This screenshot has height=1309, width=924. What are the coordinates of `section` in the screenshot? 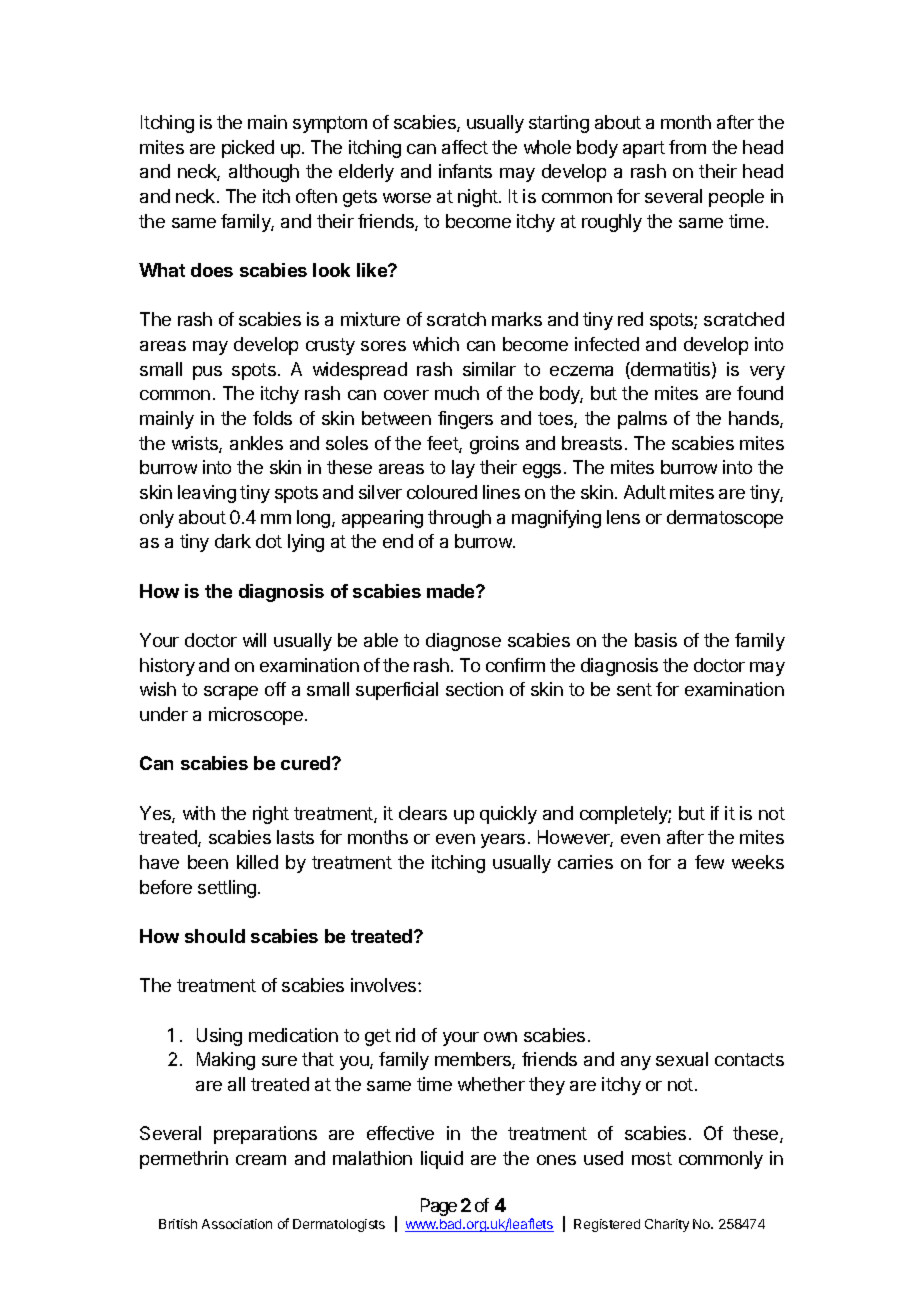 It's located at (474, 689).
